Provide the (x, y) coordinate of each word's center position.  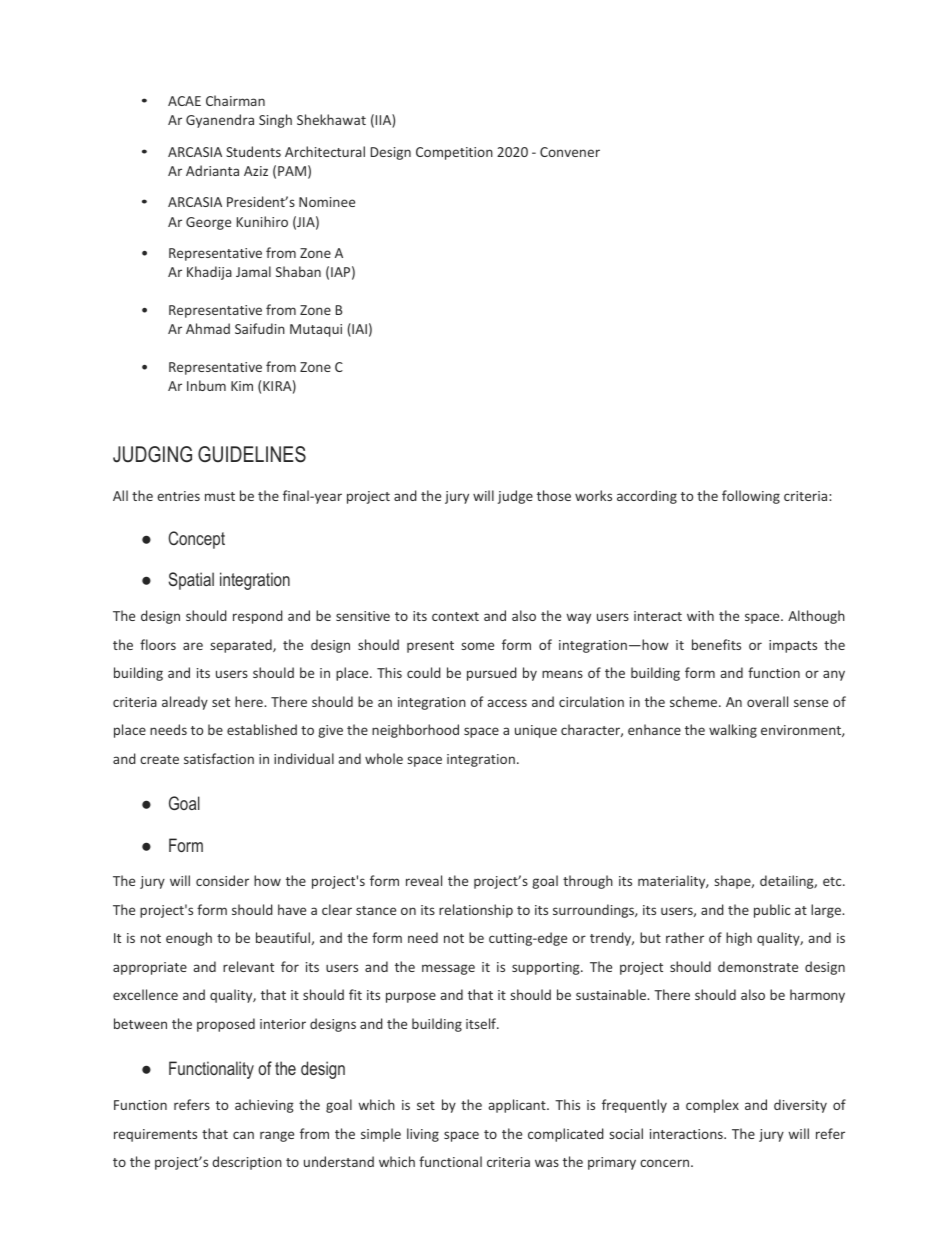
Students (253, 151)
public (772, 911)
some (478, 646)
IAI (358, 330)
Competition (454, 153)
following (751, 497)
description (247, 1163)
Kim (242, 386)
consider (222, 880)
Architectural (325, 151)
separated (242, 646)
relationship (476, 911)
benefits (716, 644)
